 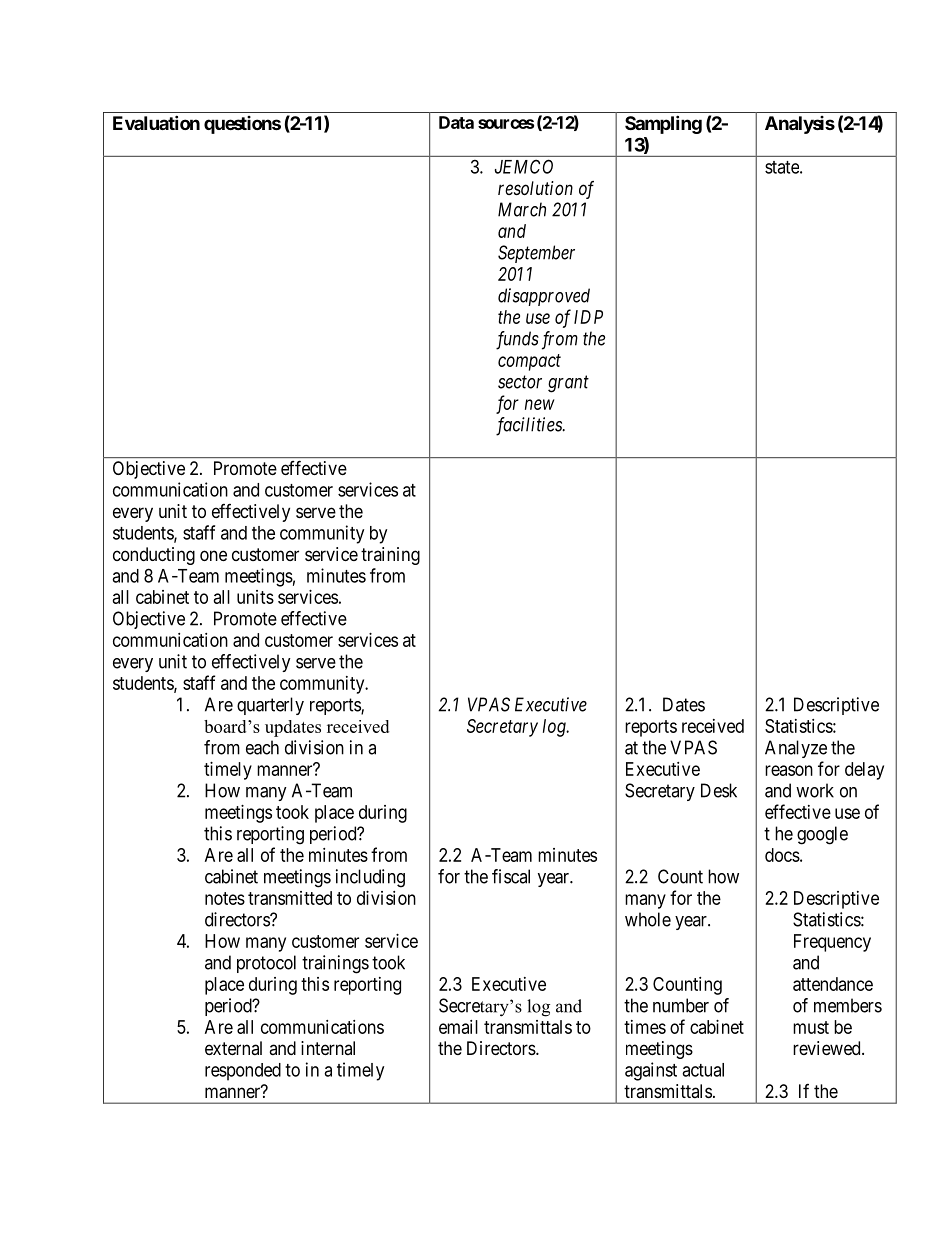 I want to click on email, so click(x=458, y=1027).
